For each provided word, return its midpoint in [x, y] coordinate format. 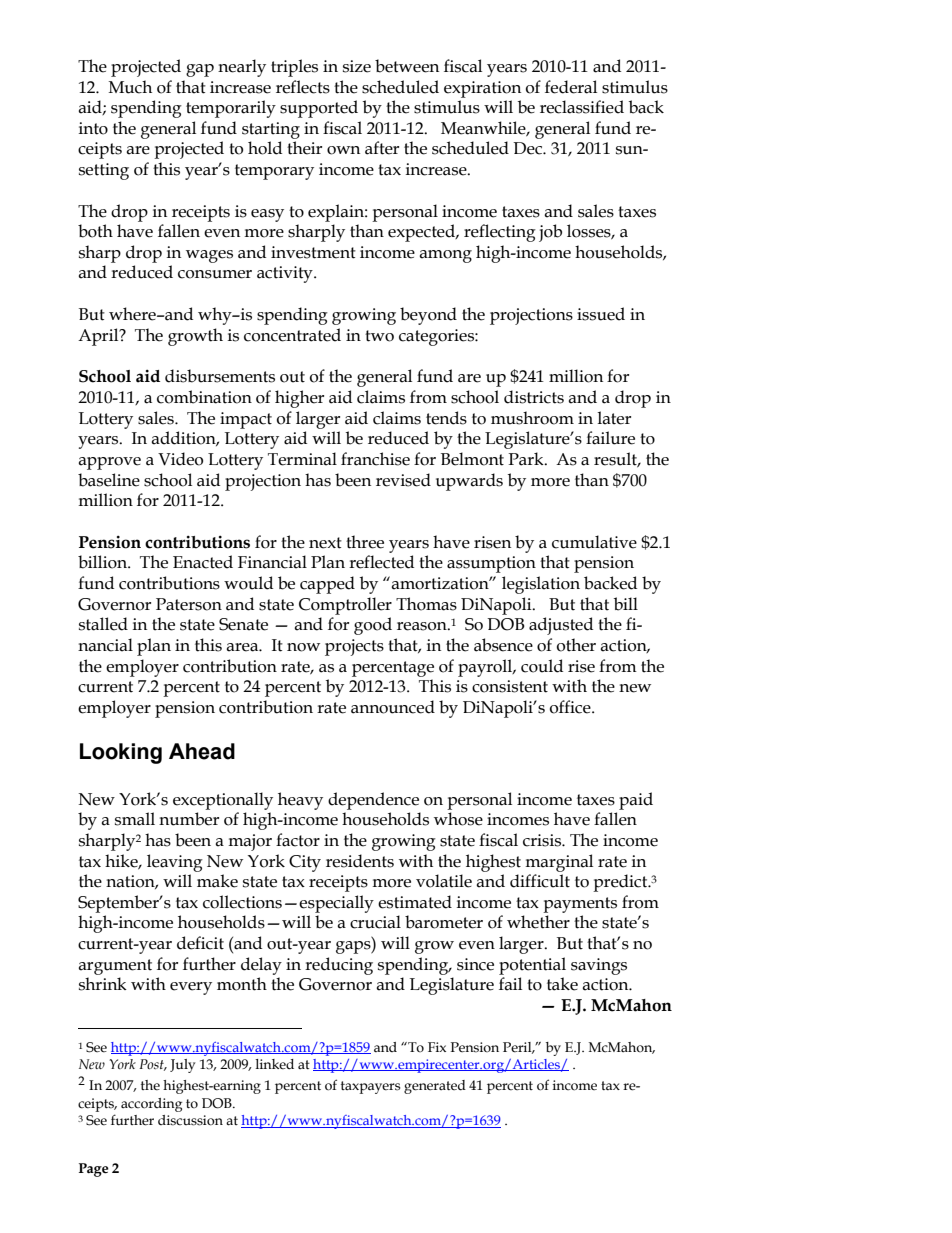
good [373, 626]
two [379, 336]
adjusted [561, 626]
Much [130, 87]
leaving [175, 863]
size [357, 66]
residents [360, 861]
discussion [190, 1120]
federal [571, 87]
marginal [559, 863]
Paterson [189, 604]
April [99, 337]
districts [534, 397]
